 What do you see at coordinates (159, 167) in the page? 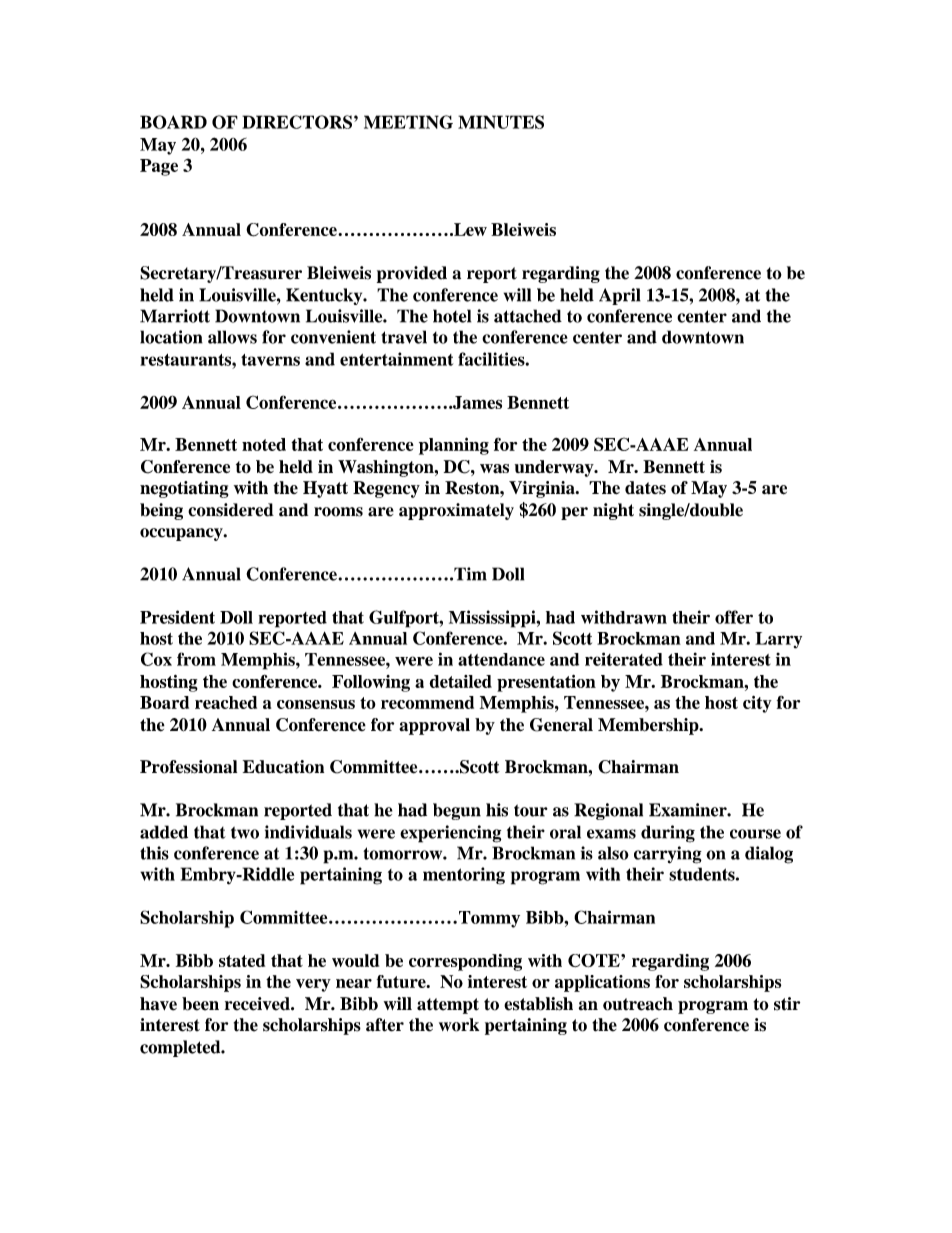
I see `Page` at bounding box center [159, 167].
